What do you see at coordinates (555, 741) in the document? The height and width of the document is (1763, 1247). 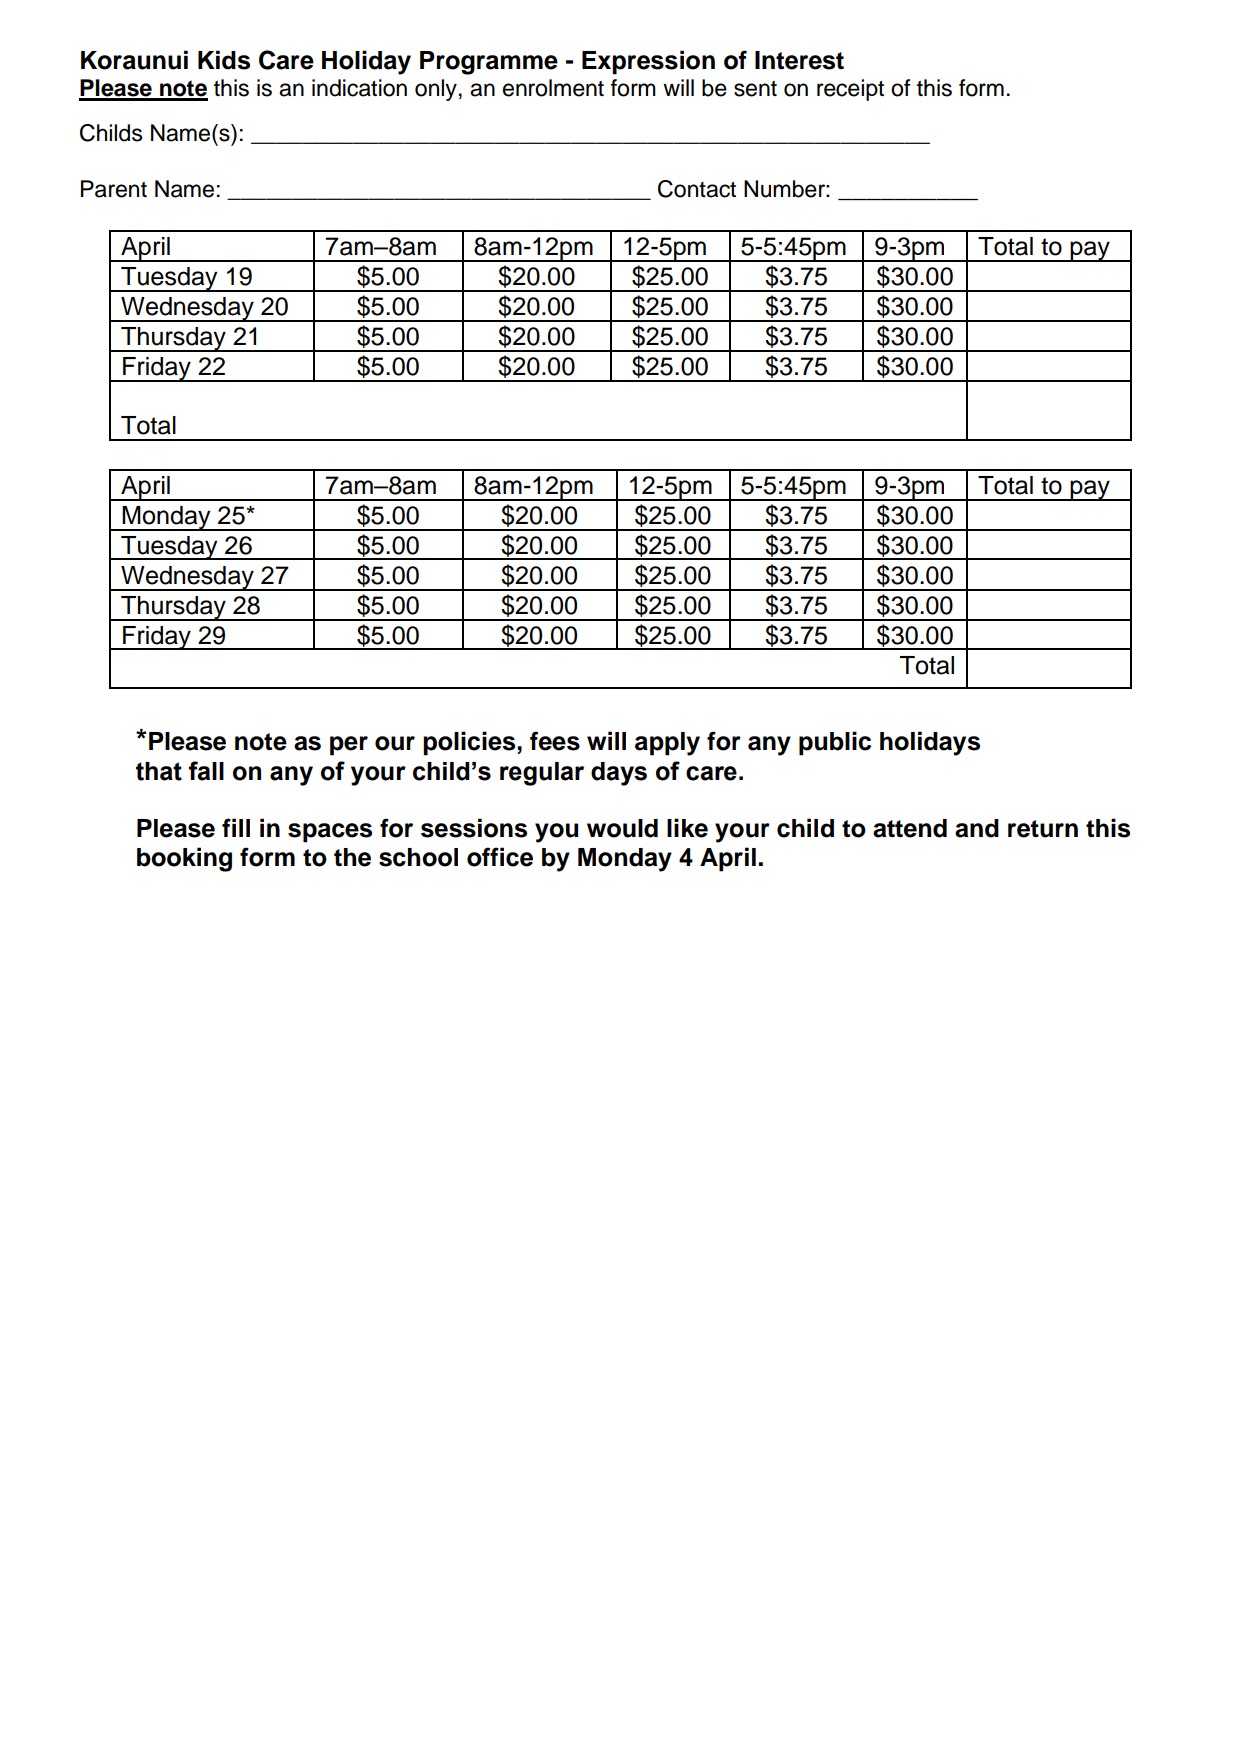 I see `fees` at bounding box center [555, 741].
